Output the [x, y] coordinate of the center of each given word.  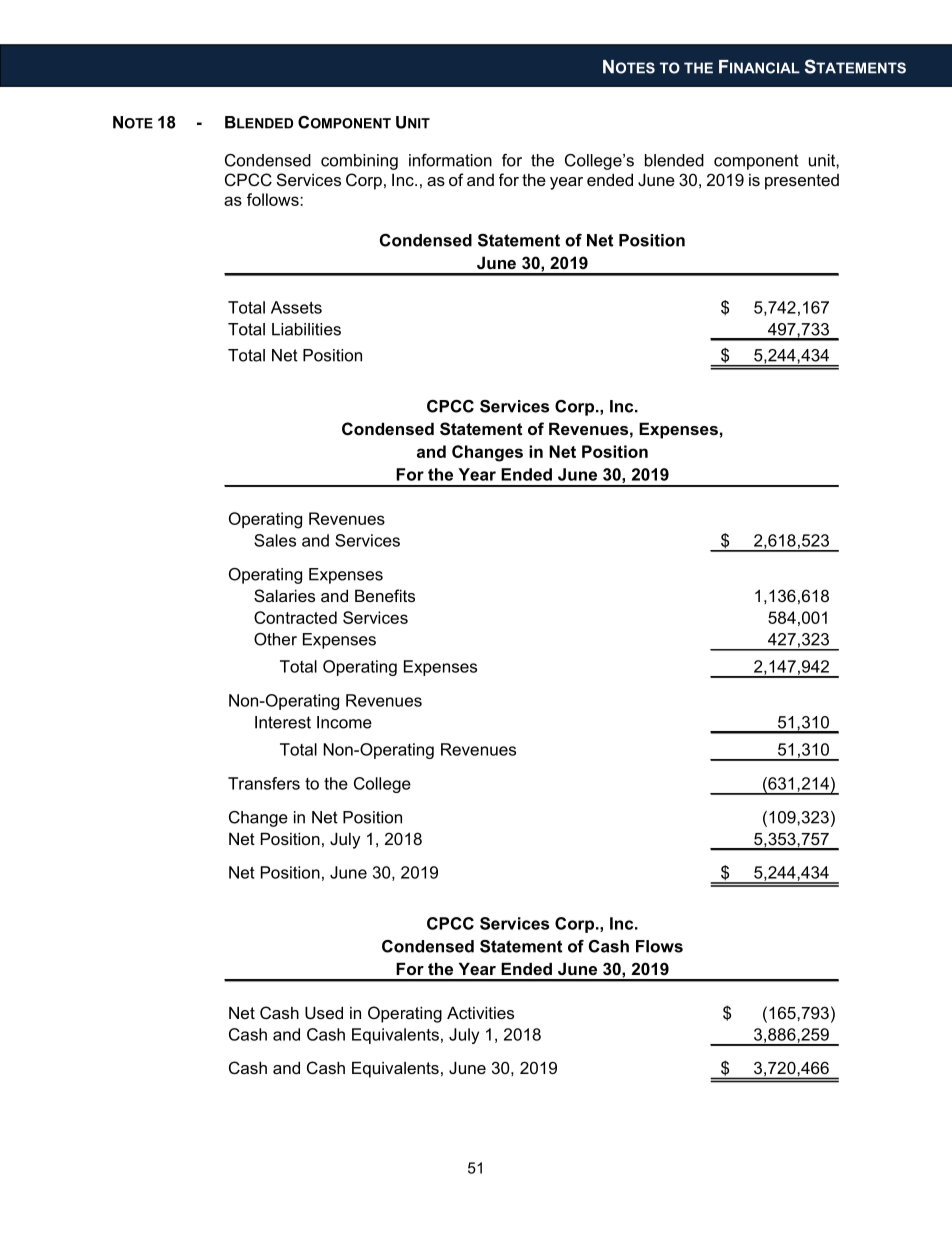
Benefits [385, 595]
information [450, 160]
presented [802, 182]
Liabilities [306, 329]
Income [344, 722]
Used [324, 1013]
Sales [275, 540]
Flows [659, 946]
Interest [283, 722]
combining [359, 162]
